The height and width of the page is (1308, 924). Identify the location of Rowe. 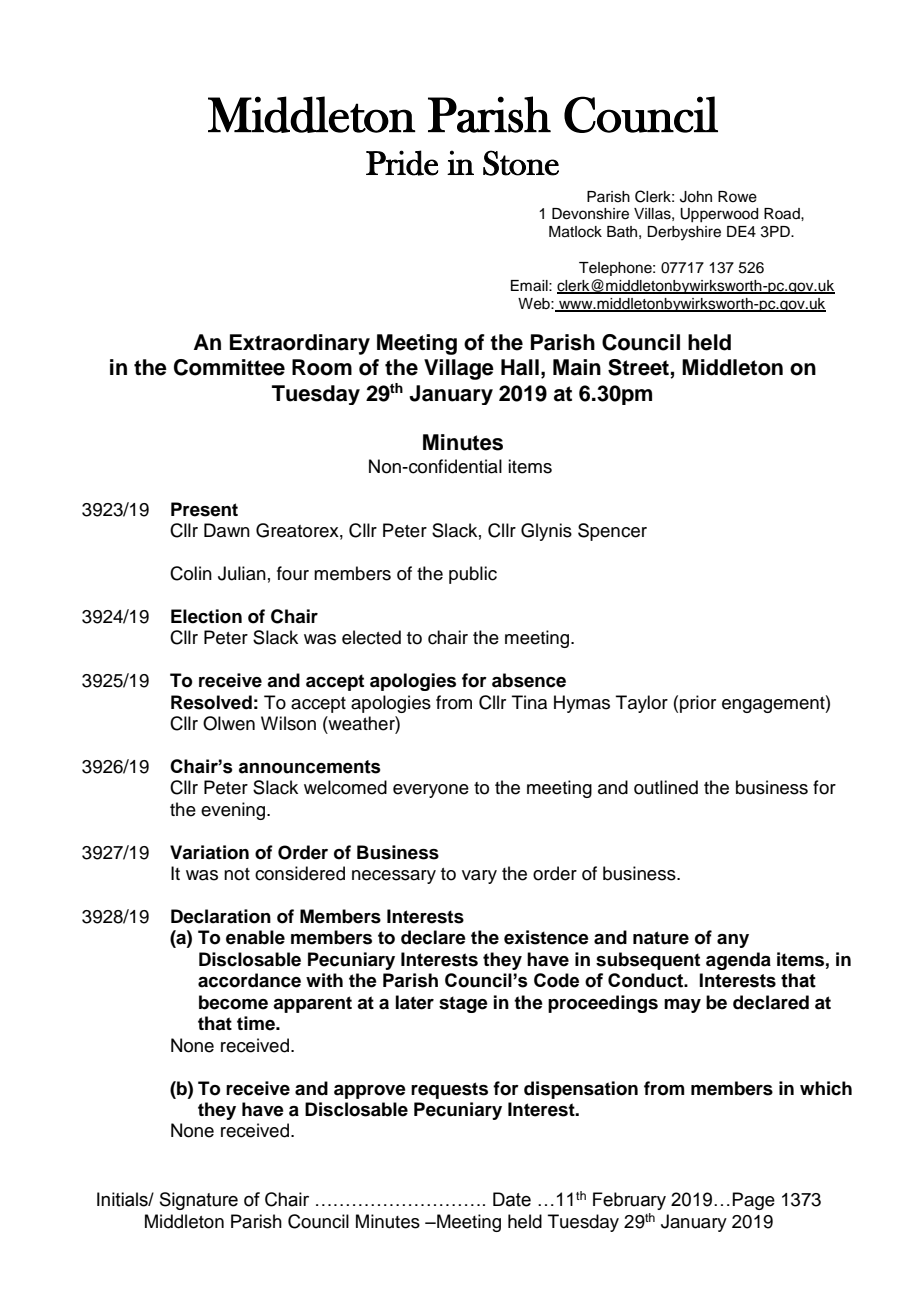
(737, 197).
